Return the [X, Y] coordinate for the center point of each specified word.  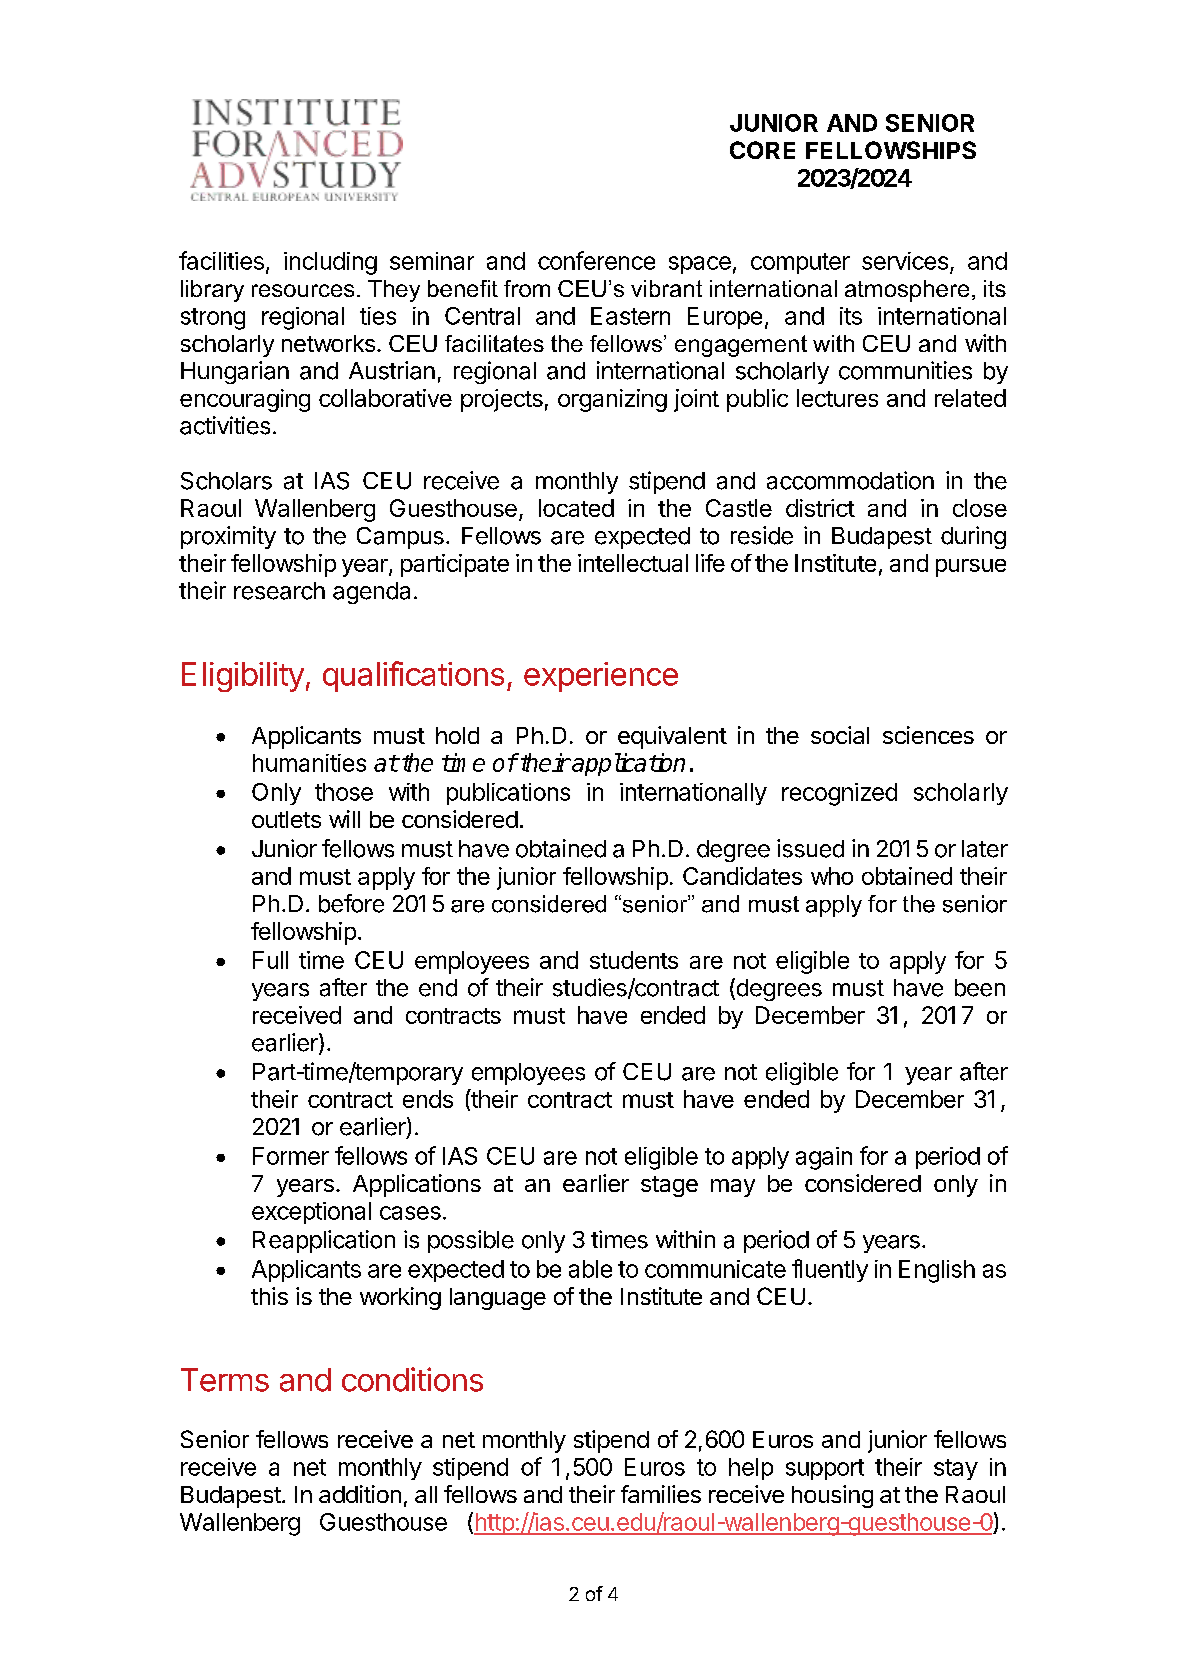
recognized [839, 794]
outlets [286, 819]
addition [360, 1494]
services [905, 261]
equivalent [672, 737]
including [330, 263]
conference [596, 260]
